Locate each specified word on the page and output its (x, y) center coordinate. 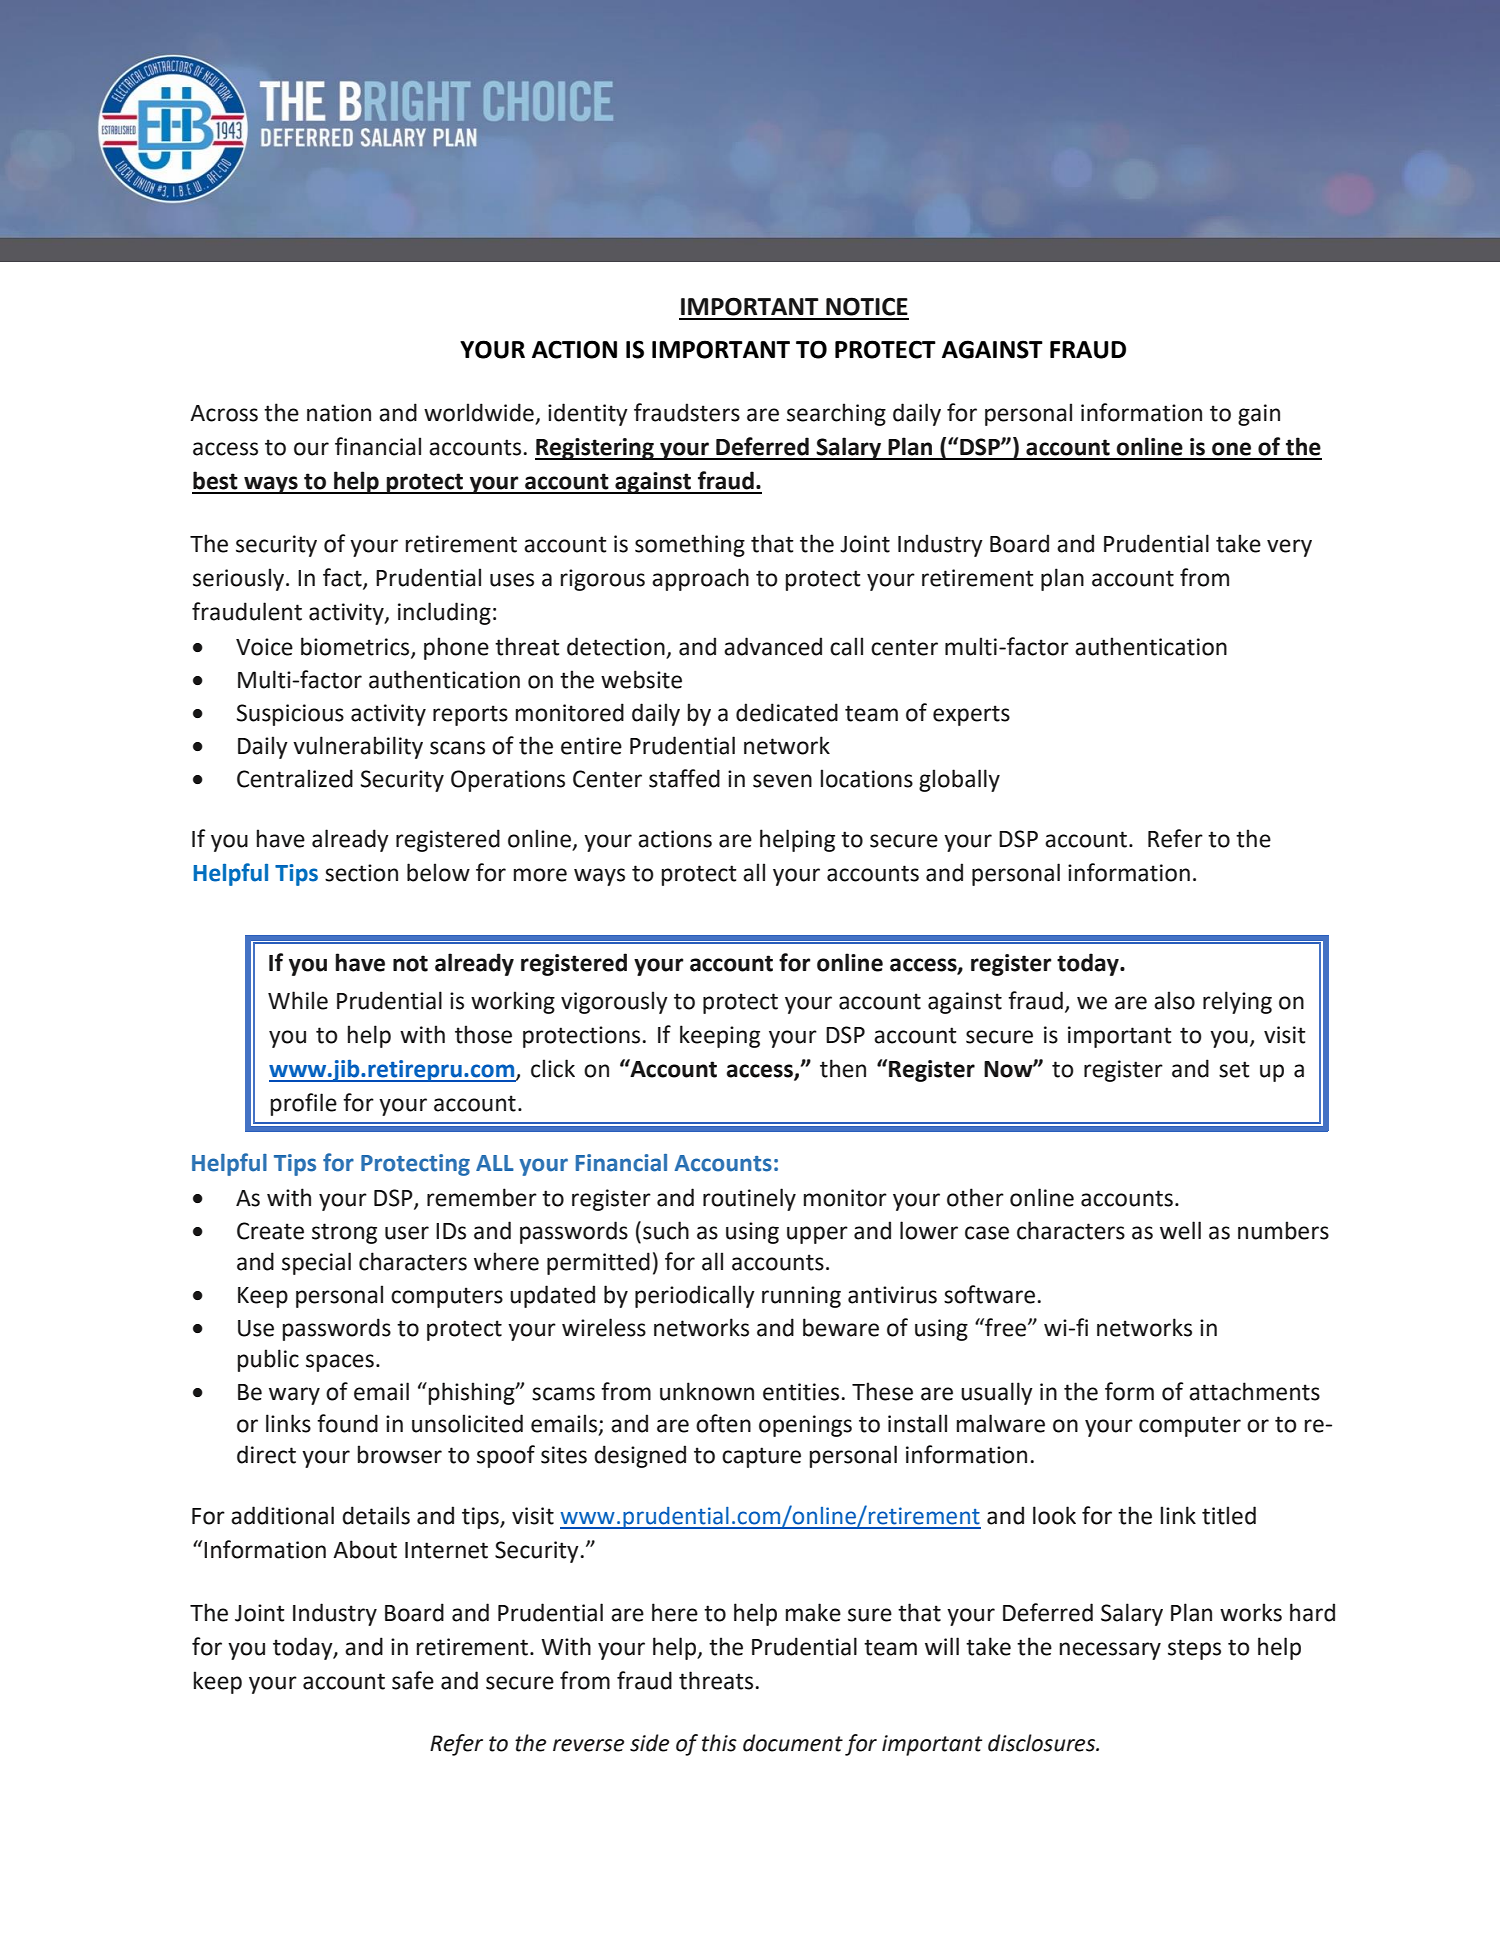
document (793, 1743)
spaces (340, 1363)
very (1289, 548)
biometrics (356, 647)
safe (413, 1680)
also (1174, 1000)
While (298, 1000)
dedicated (787, 712)
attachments (1254, 1391)
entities (801, 1392)
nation (339, 413)
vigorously (614, 1002)
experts (971, 715)
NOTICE (867, 306)
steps (1194, 1649)
